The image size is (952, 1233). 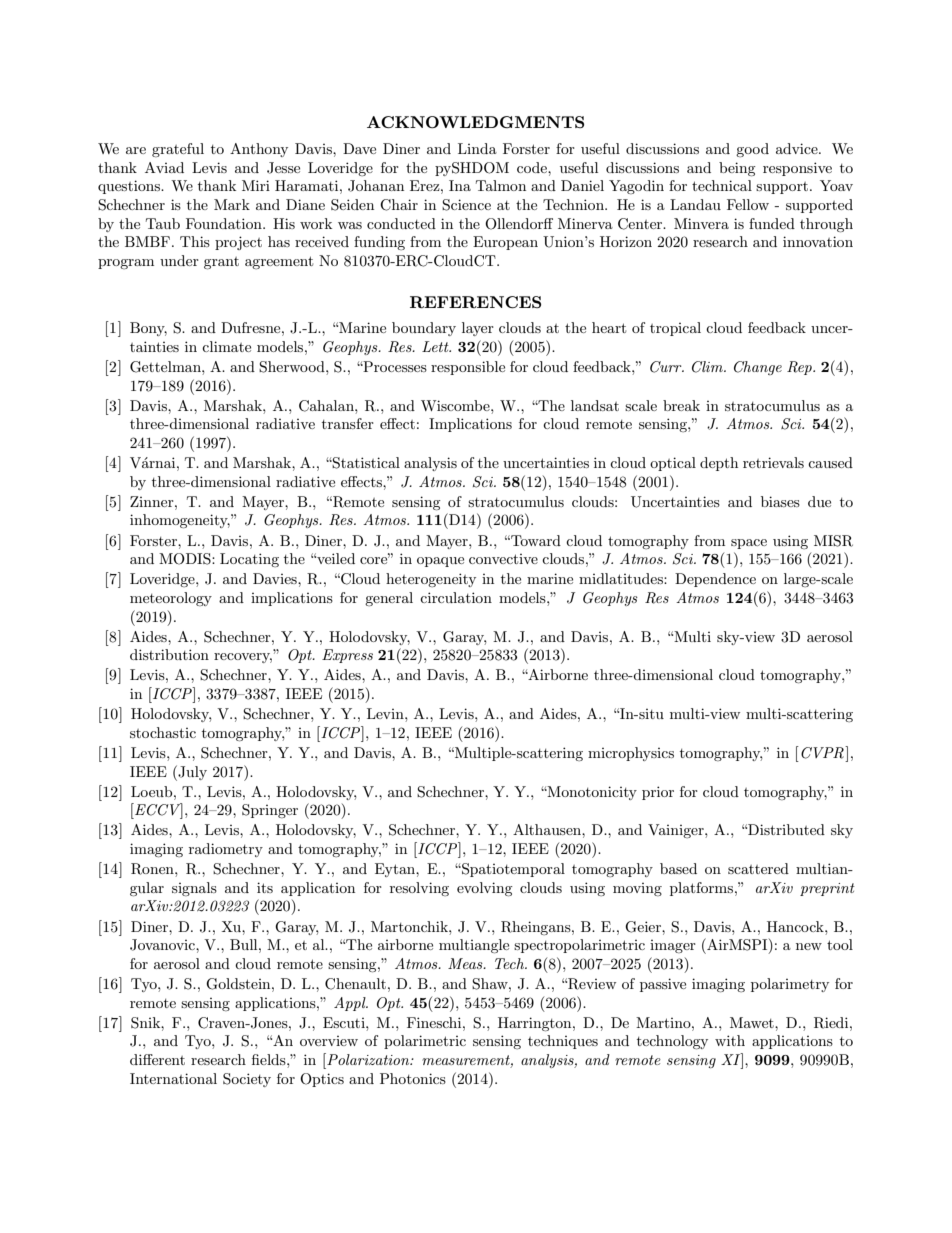 What do you see at coordinates (365, 463) in the screenshot?
I see `Statistical` at bounding box center [365, 463].
